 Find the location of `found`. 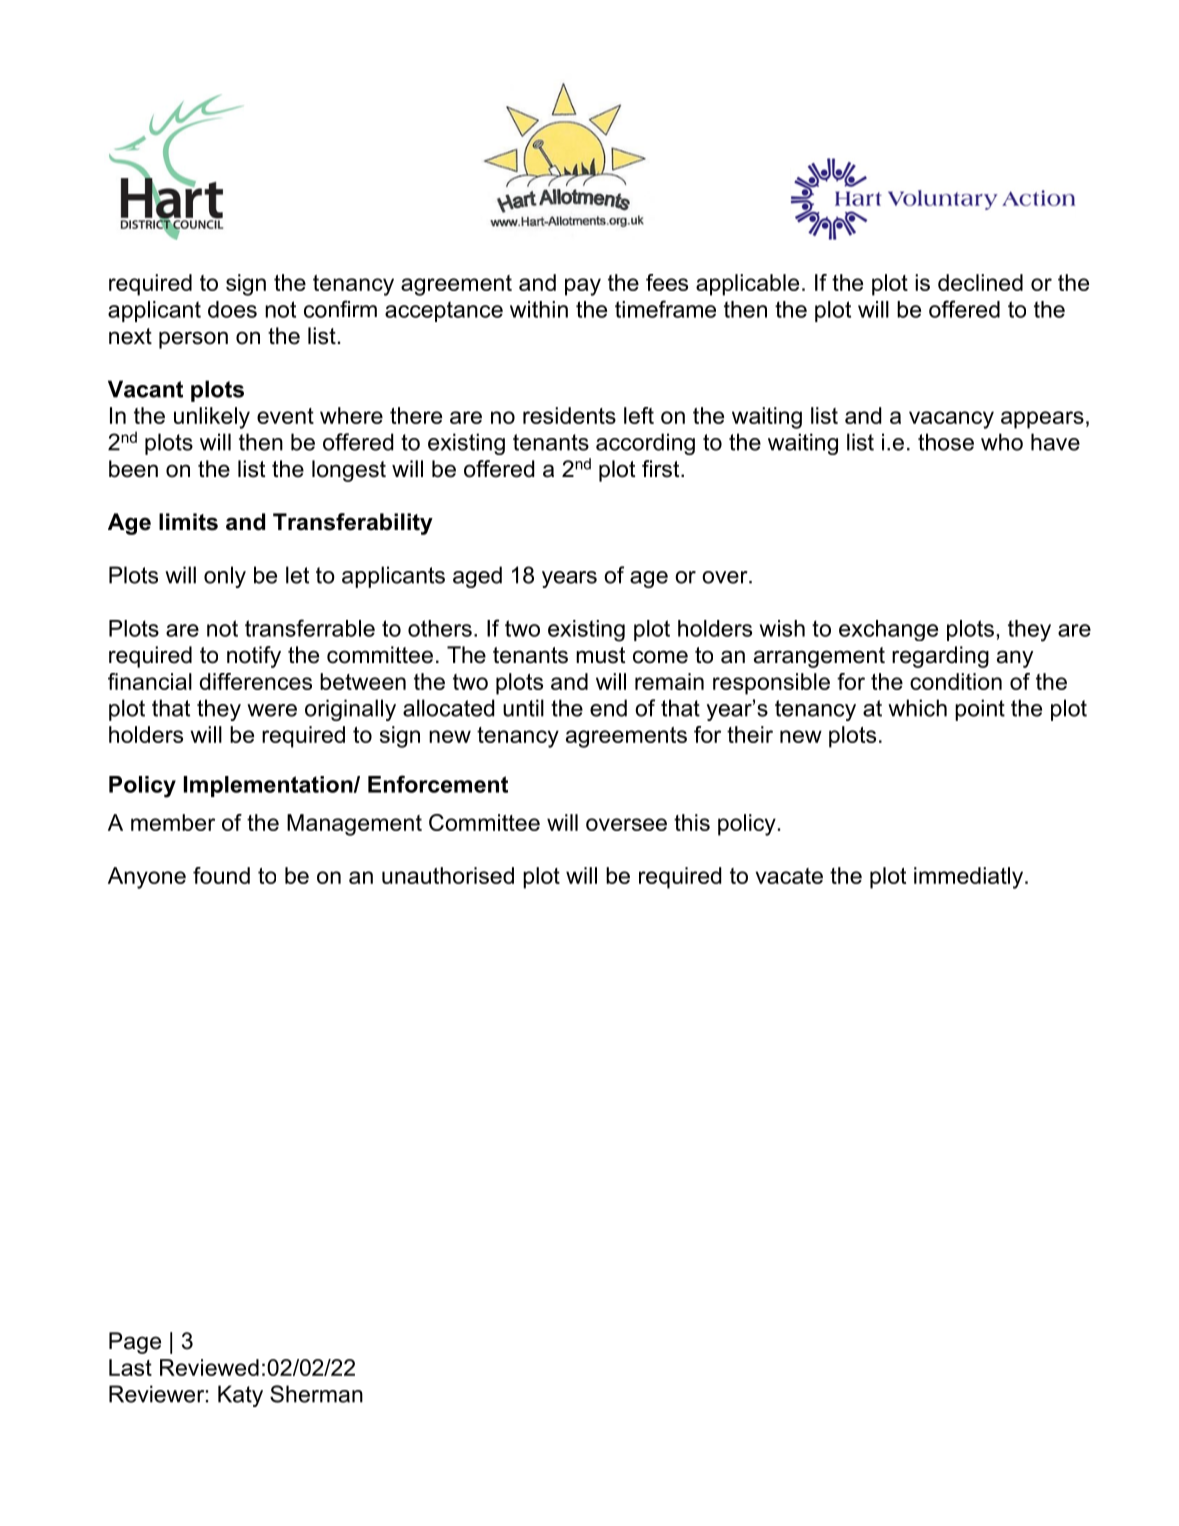

found is located at coordinates (221, 875).
